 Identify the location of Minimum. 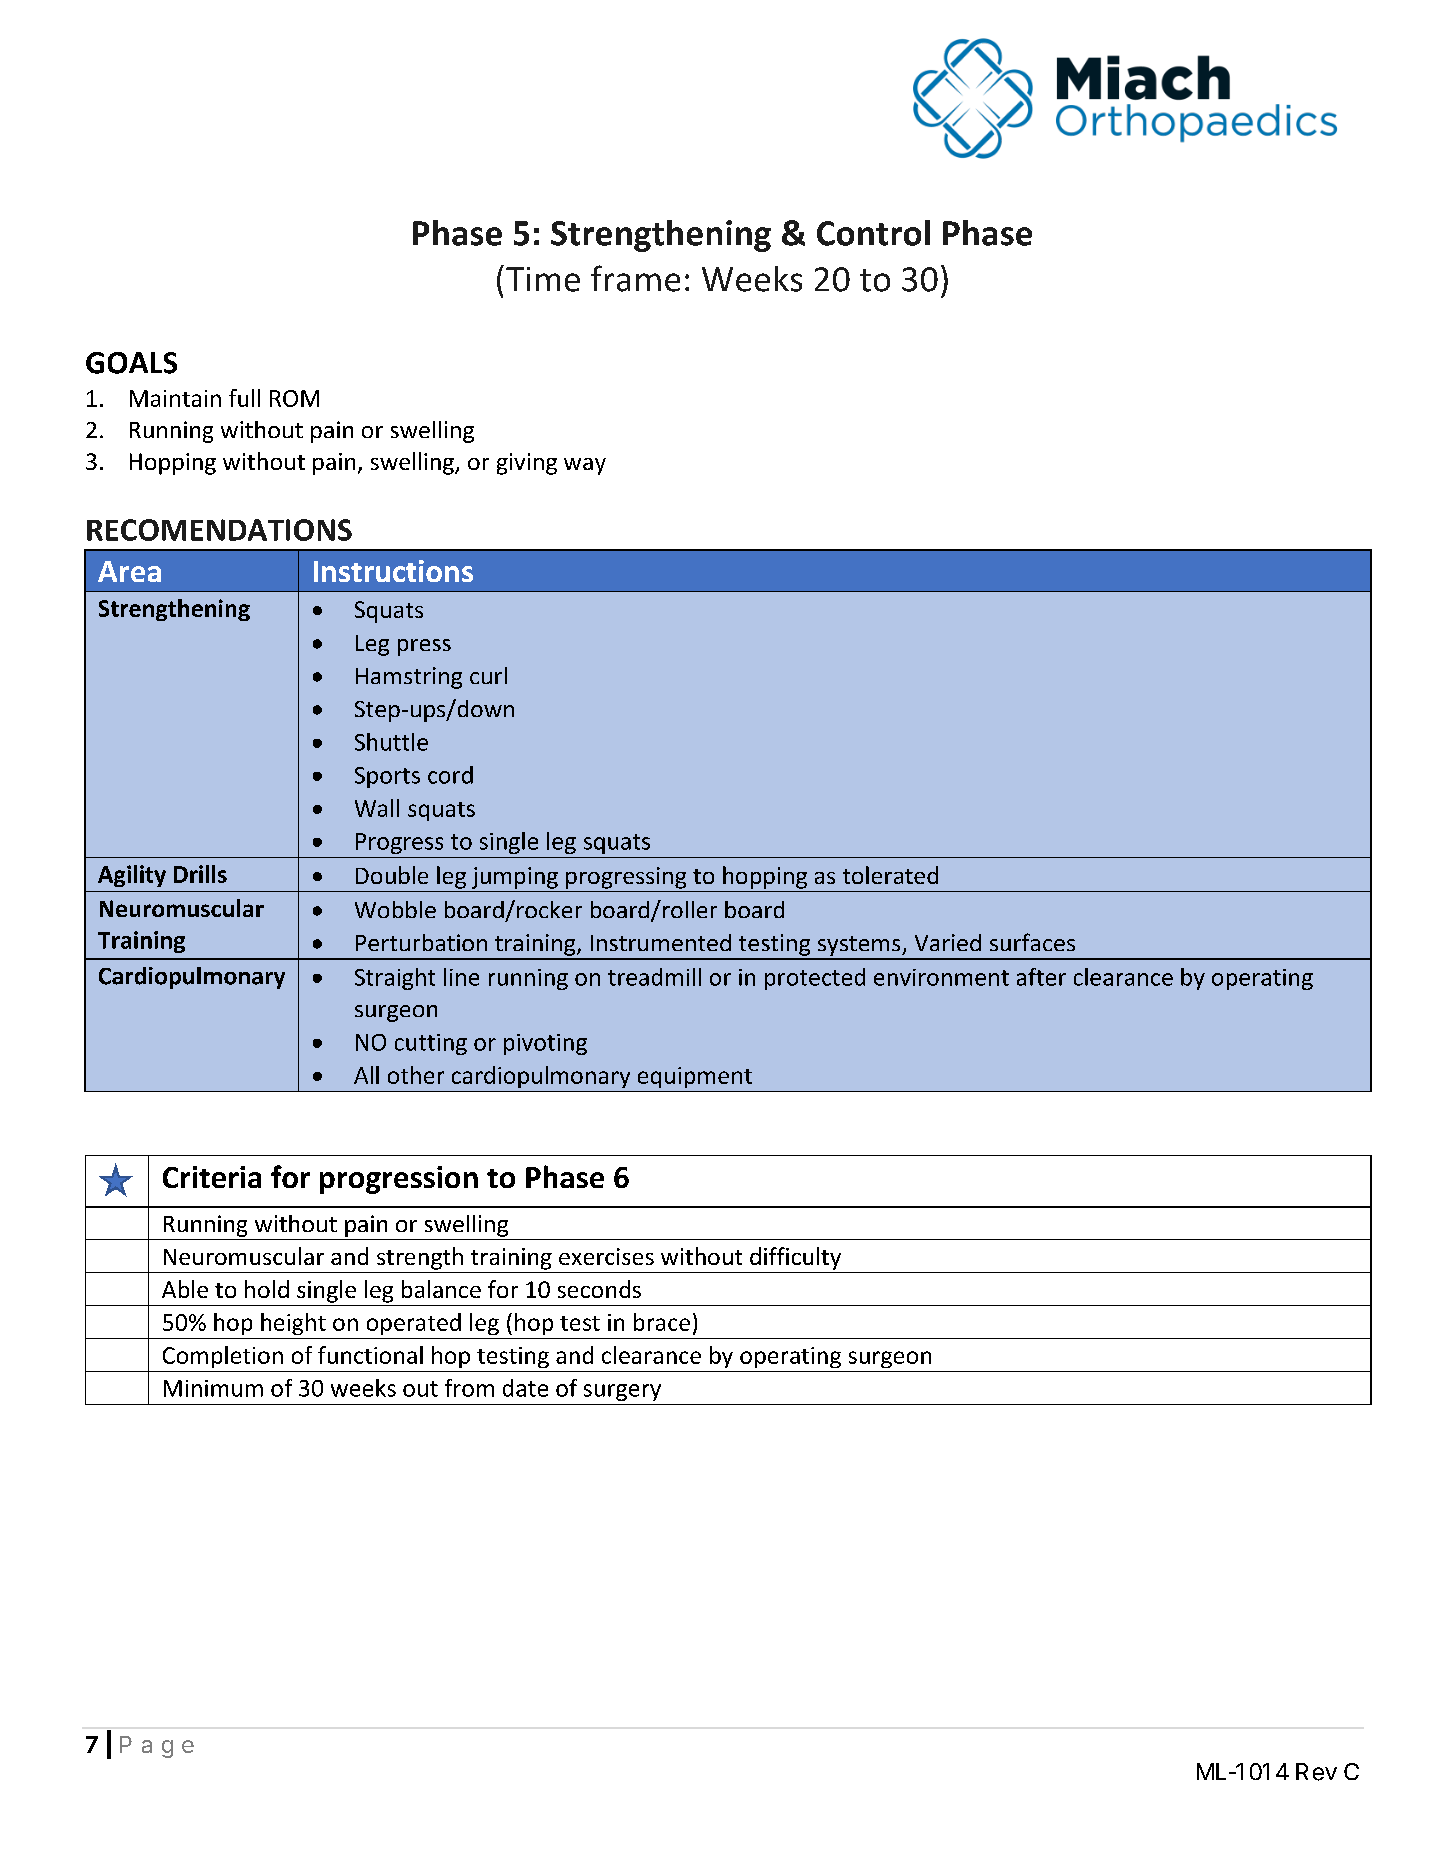
(213, 1388).
